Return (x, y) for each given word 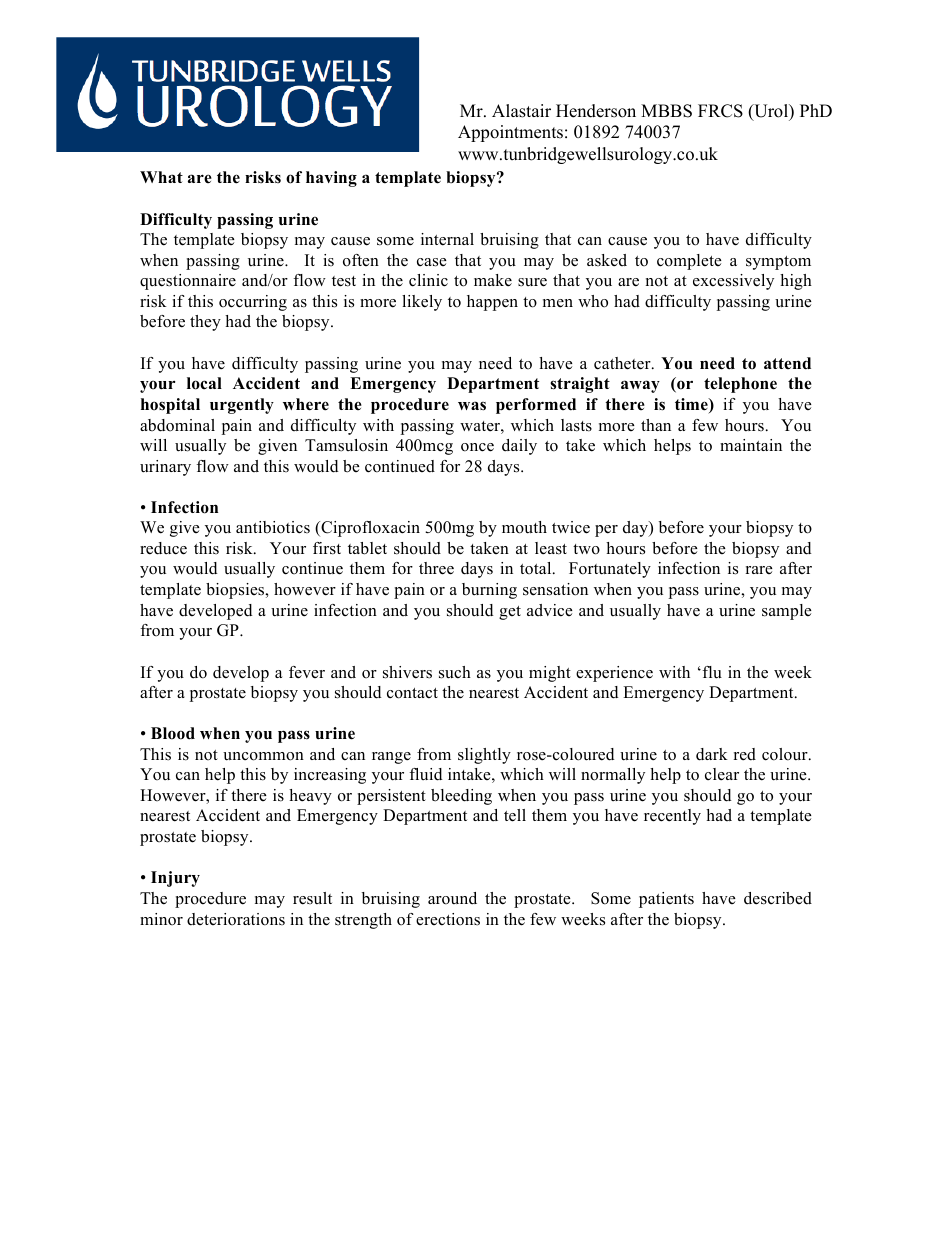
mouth (524, 527)
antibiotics (273, 527)
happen (492, 303)
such (455, 672)
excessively (733, 282)
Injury (175, 879)
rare (759, 570)
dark (712, 754)
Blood (173, 733)
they (205, 323)
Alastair (521, 111)
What (161, 177)
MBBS (666, 111)
